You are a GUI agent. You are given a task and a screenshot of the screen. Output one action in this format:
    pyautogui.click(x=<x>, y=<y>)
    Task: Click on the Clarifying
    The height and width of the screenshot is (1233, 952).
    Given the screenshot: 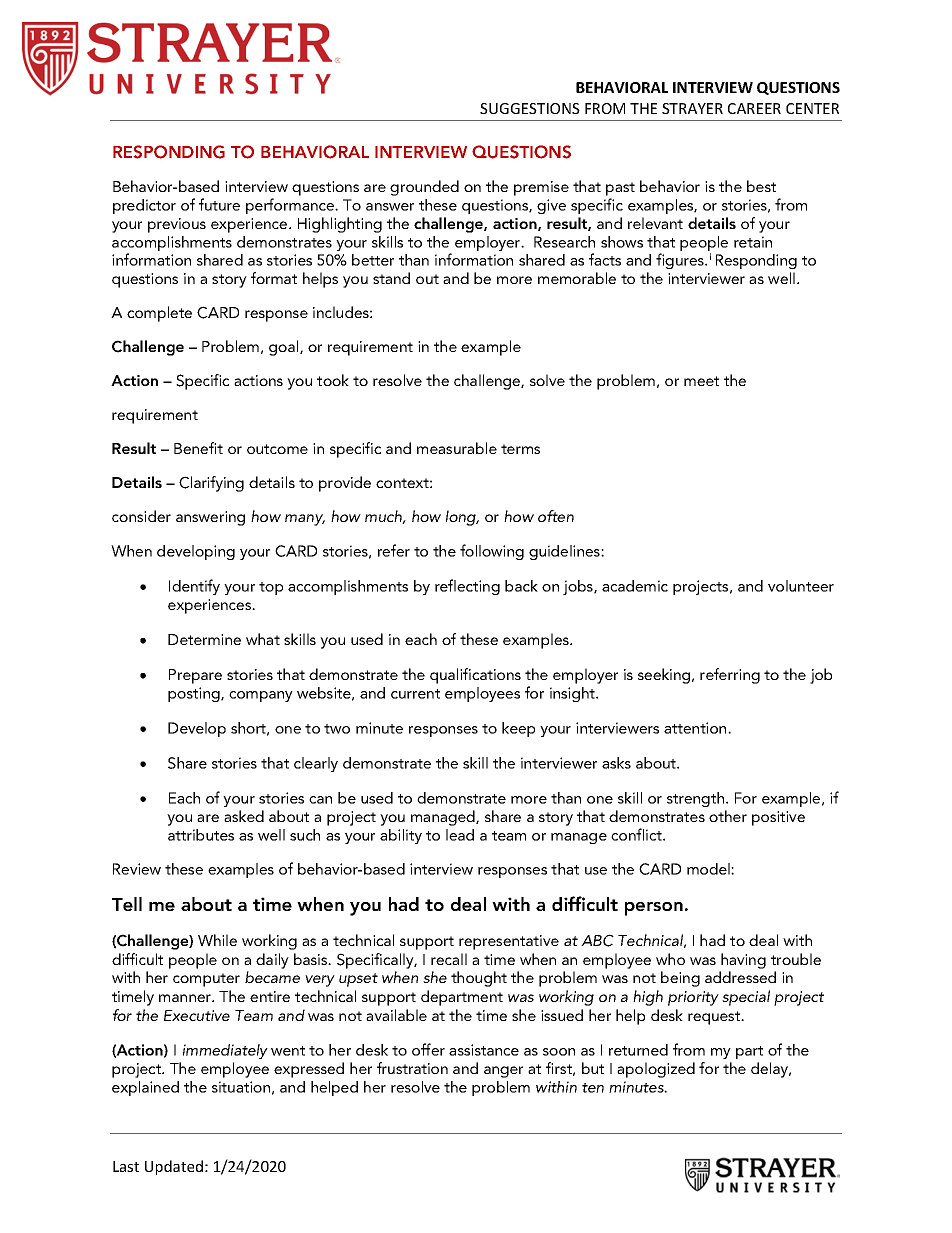 What is the action you would take?
    pyautogui.click(x=211, y=484)
